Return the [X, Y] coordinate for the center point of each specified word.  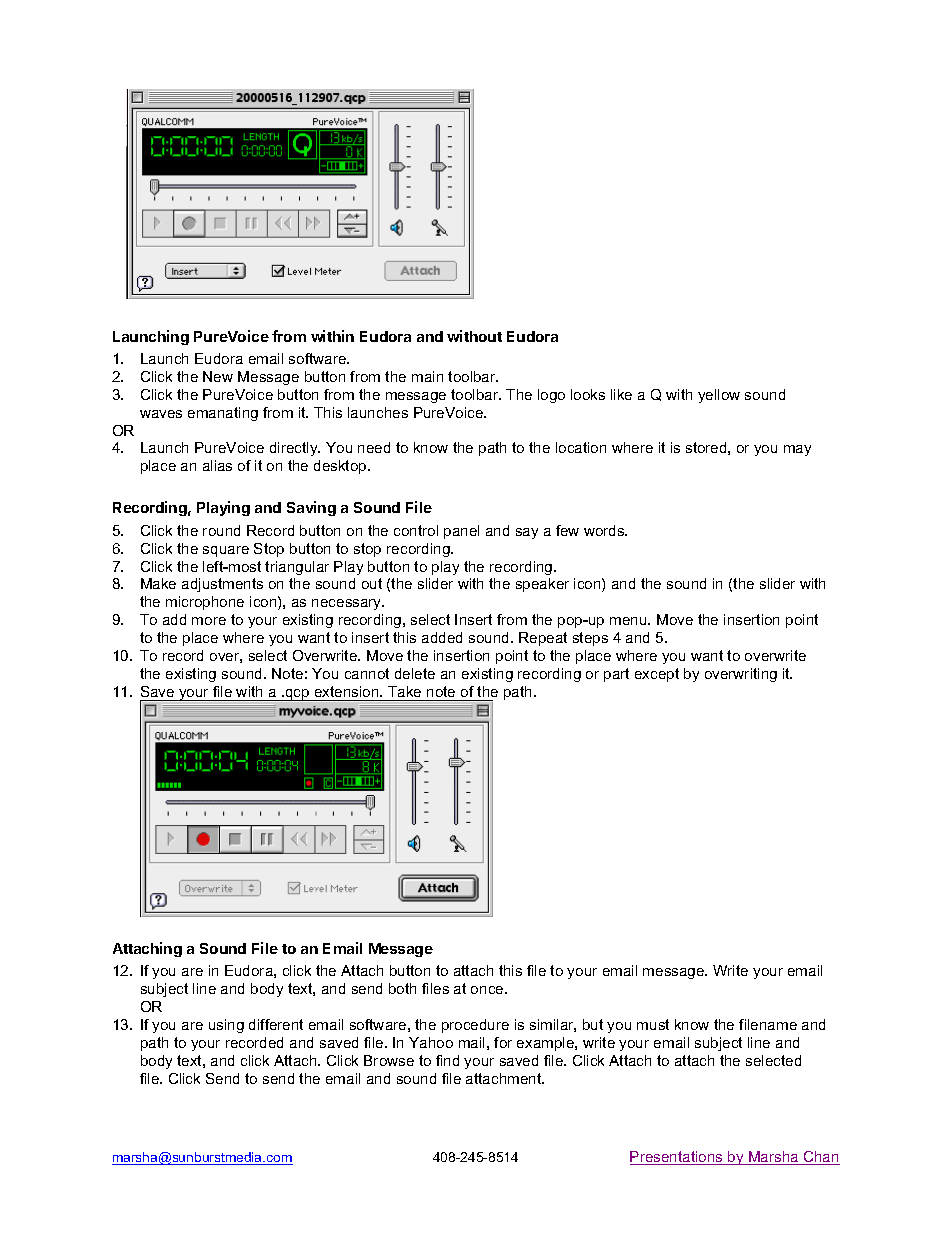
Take [404, 691]
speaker [542, 585]
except [657, 675]
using [226, 1026]
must [653, 1024]
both [402, 988]
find [447, 1060]
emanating [223, 414]
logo [551, 396]
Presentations [677, 1158]
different [276, 1024]
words [605, 530]
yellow [719, 396]
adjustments [222, 585]
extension [348, 691]
